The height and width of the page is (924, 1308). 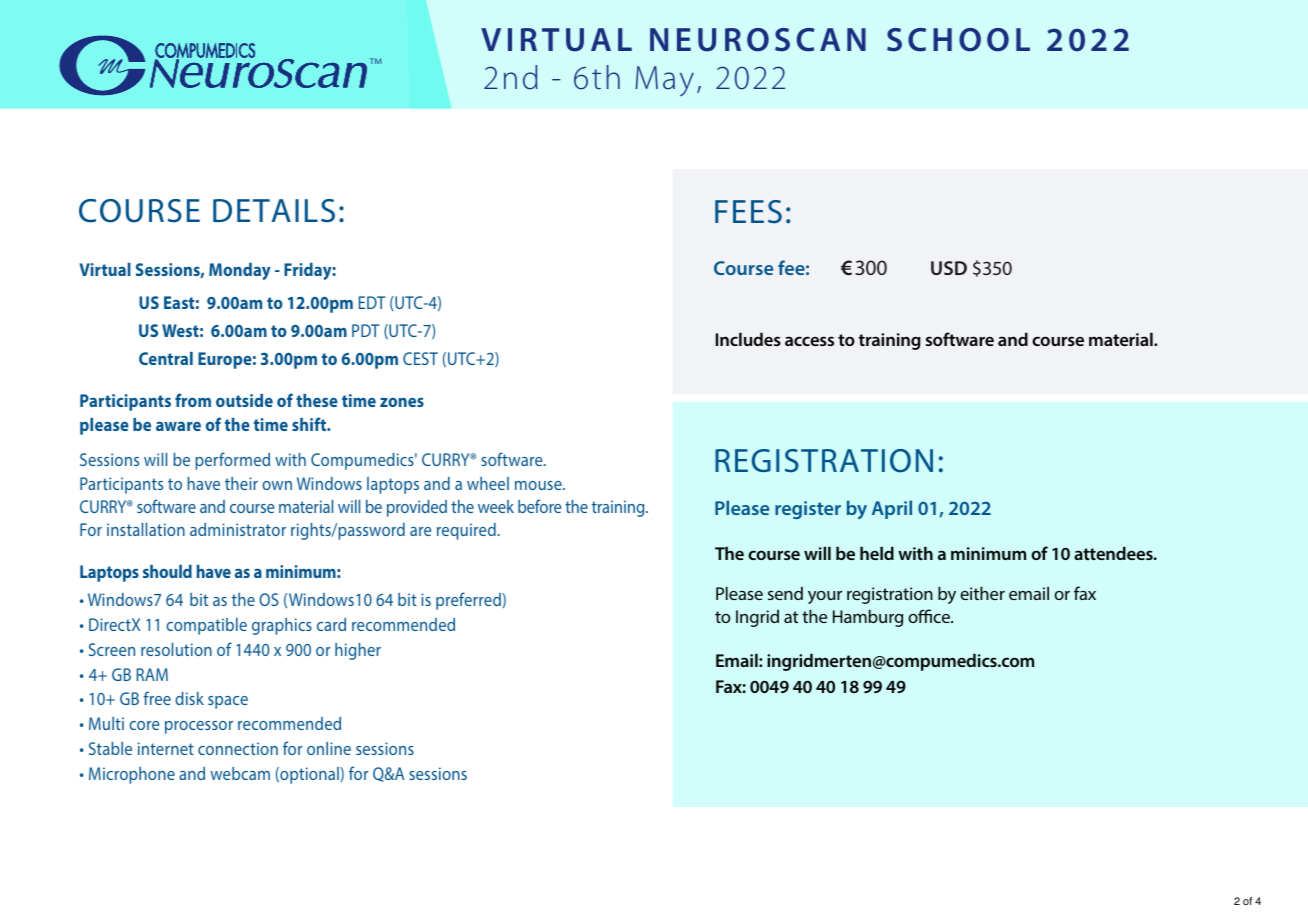 I want to click on DETAILS, so click(x=274, y=211).
